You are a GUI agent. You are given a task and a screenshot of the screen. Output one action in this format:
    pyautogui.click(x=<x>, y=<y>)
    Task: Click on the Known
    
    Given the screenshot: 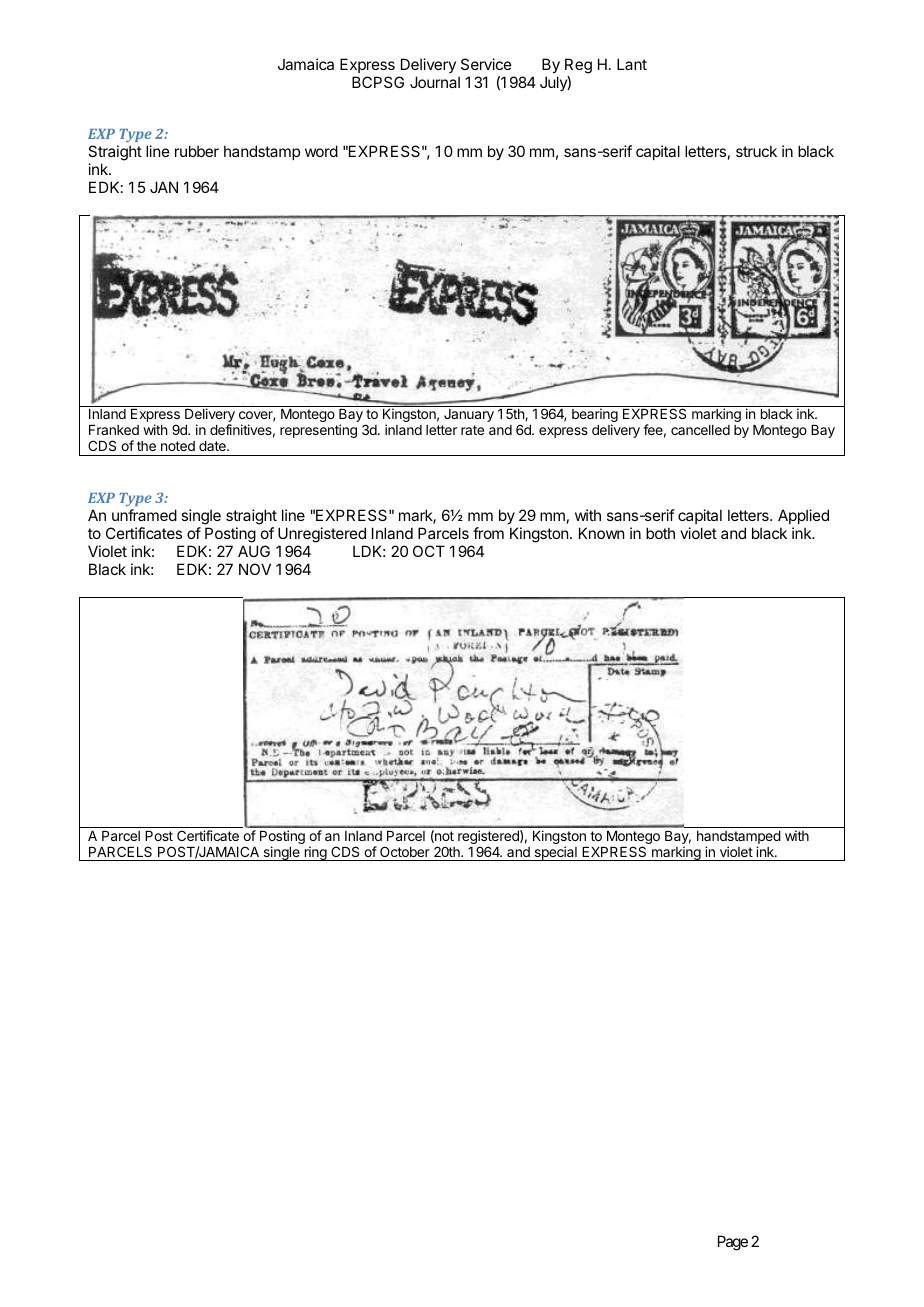 What is the action you would take?
    pyautogui.click(x=601, y=533)
